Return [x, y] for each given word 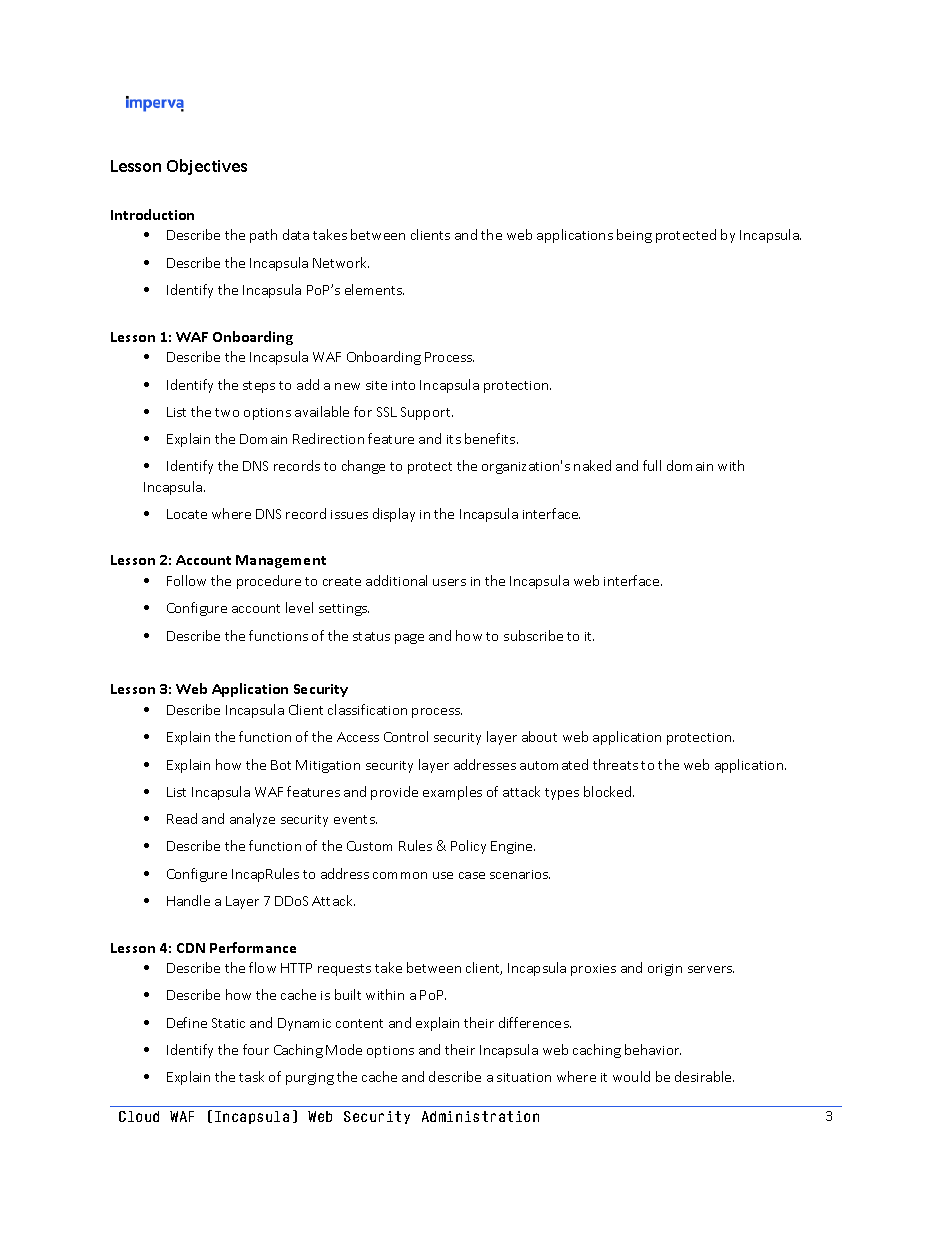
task [251, 1076]
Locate [187, 514]
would [631, 1076]
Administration [480, 1116]
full [652, 465]
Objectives [207, 167]
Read [182, 818]
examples [452, 793]
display [394, 515]
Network [341, 262]
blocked [609, 791]
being [634, 236]
